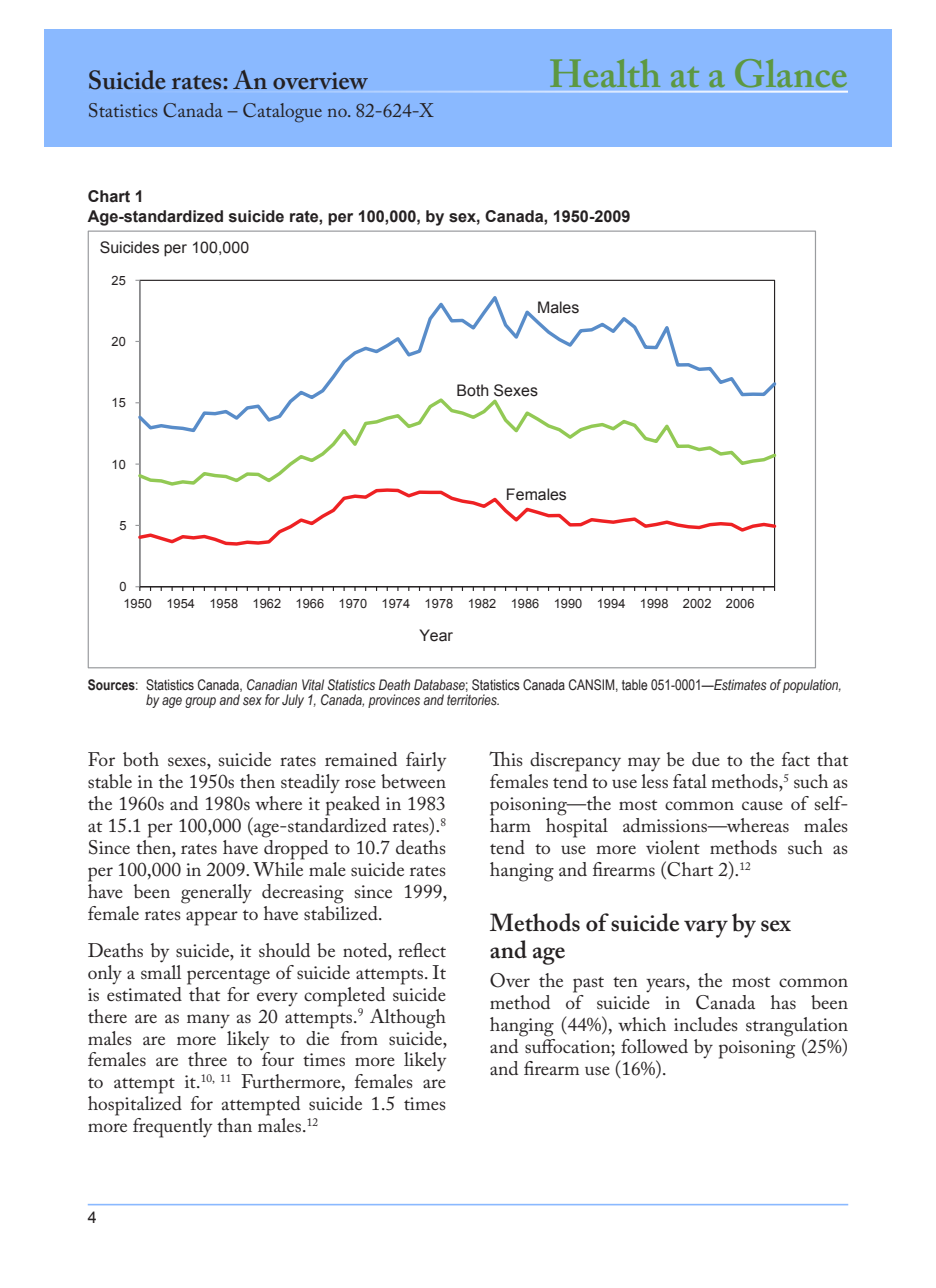 The height and width of the screenshot is (1288, 936). Describe the element at coordinates (200, 702) in the screenshot. I see `group` at that location.
